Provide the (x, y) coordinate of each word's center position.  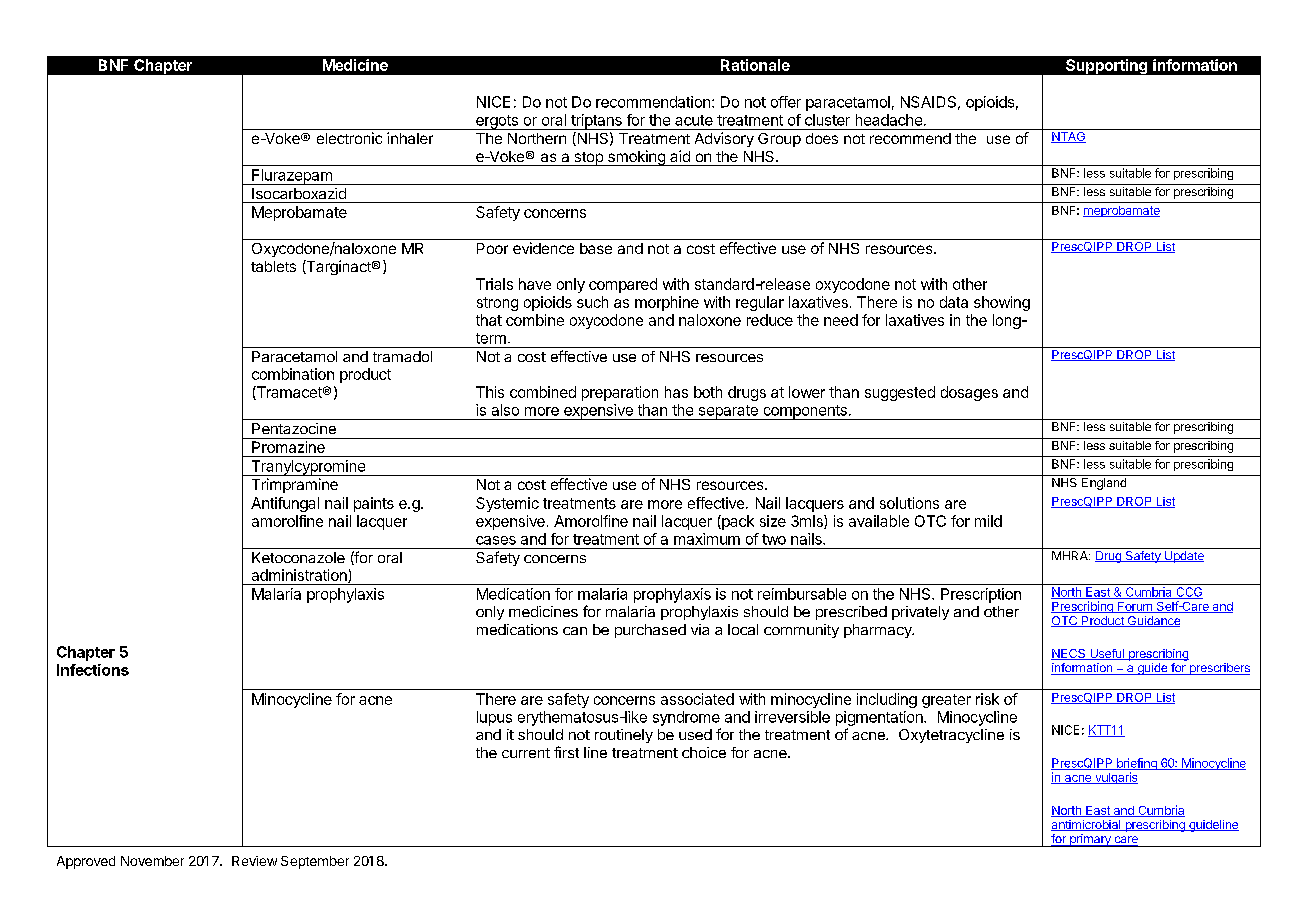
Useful (1107, 654)
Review (254, 861)
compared (623, 285)
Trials (494, 284)
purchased (650, 631)
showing (1002, 303)
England (1104, 484)
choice (704, 752)
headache (889, 120)
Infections (93, 670)
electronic (349, 138)
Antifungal (285, 504)
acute (694, 120)
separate (728, 412)
